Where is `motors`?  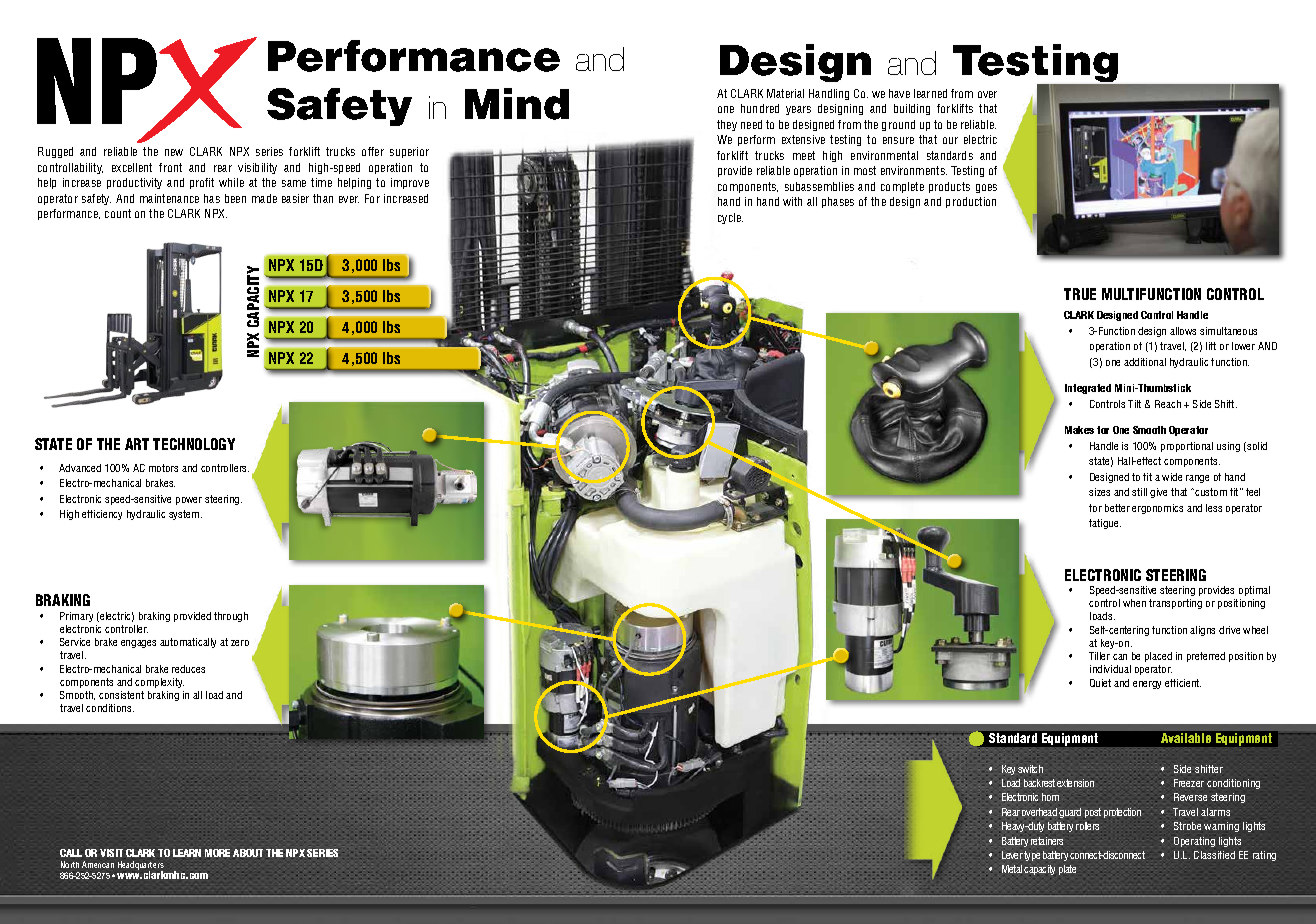 motors is located at coordinates (163, 468).
